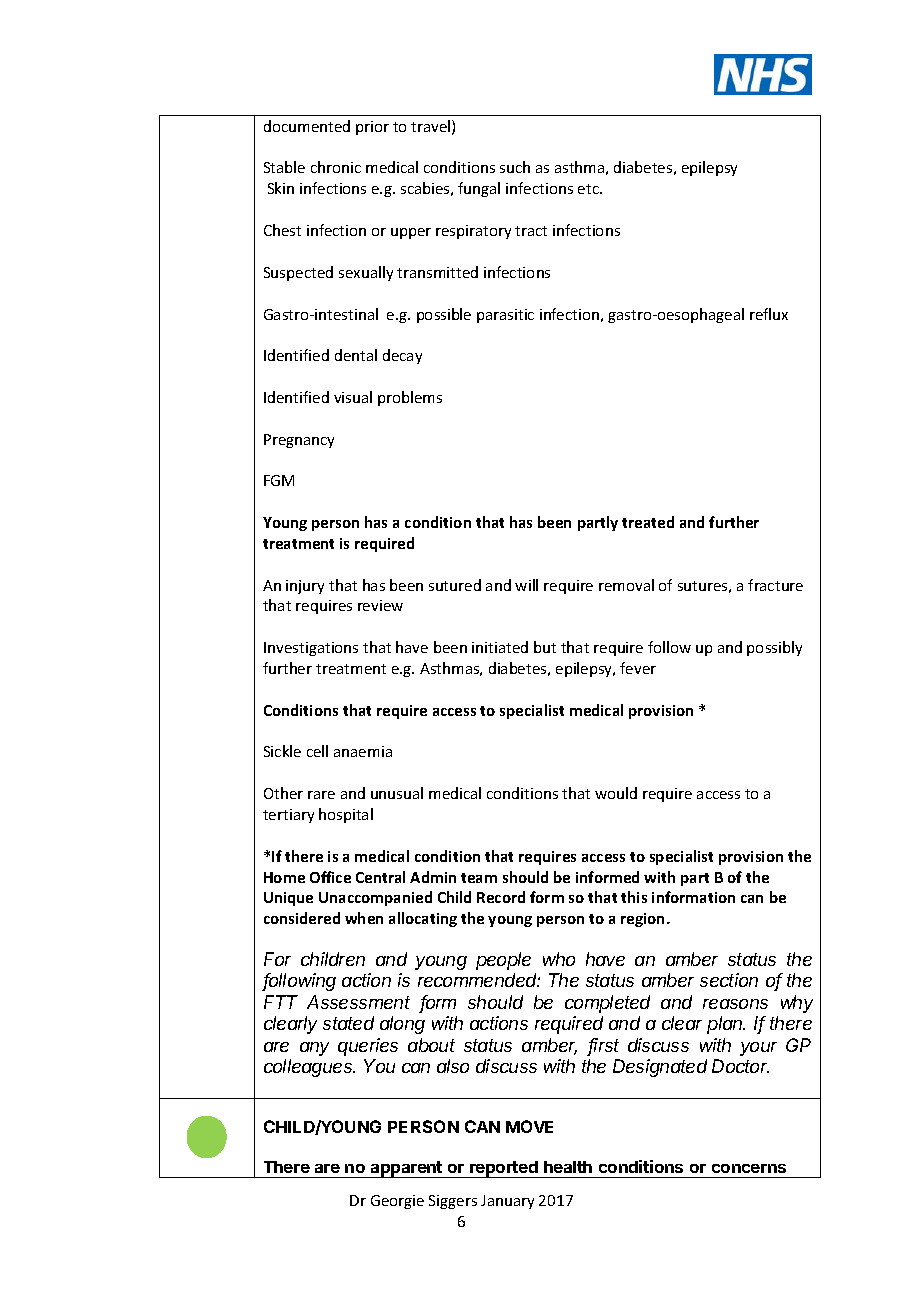 Image resolution: width=924 pixels, height=1308 pixels. What do you see at coordinates (729, 980) in the screenshot?
I see `section` at bounding box center [729, 980].
